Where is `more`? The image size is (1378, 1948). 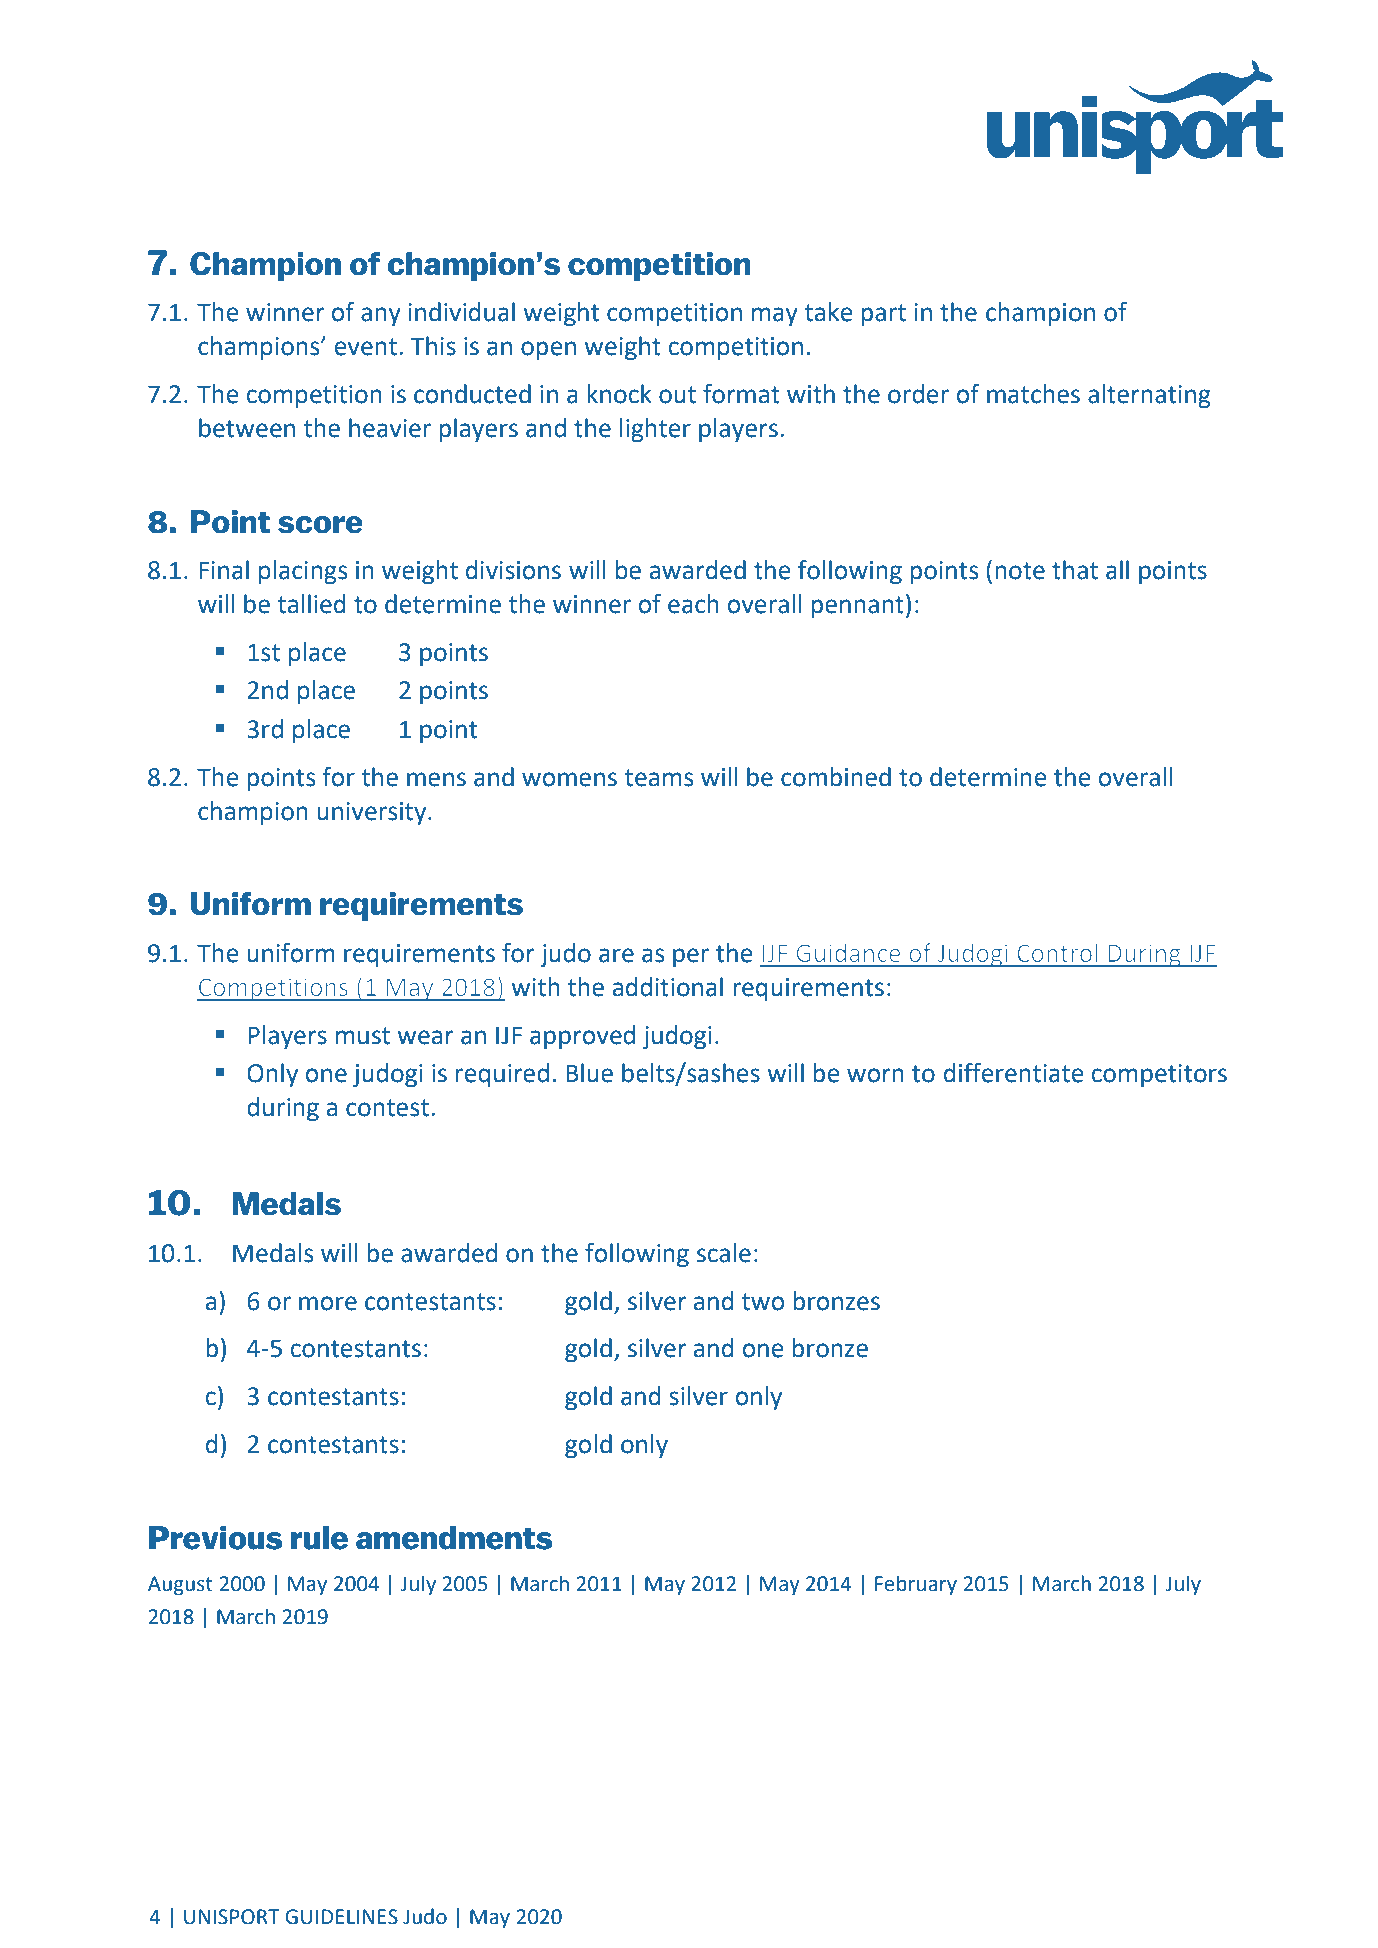 more is located at coordinates (328, 1303).
